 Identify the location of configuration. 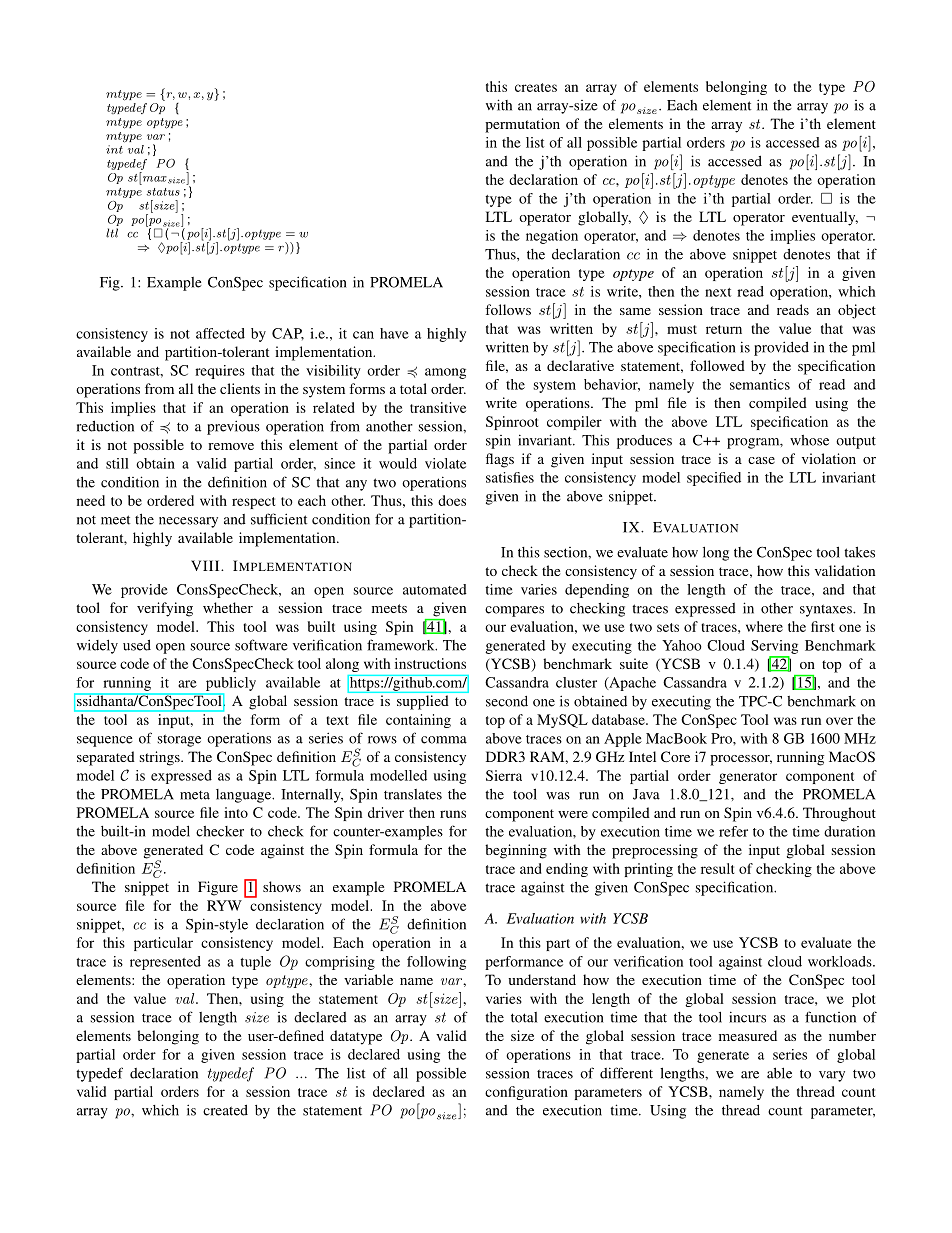
(526, 1093).
